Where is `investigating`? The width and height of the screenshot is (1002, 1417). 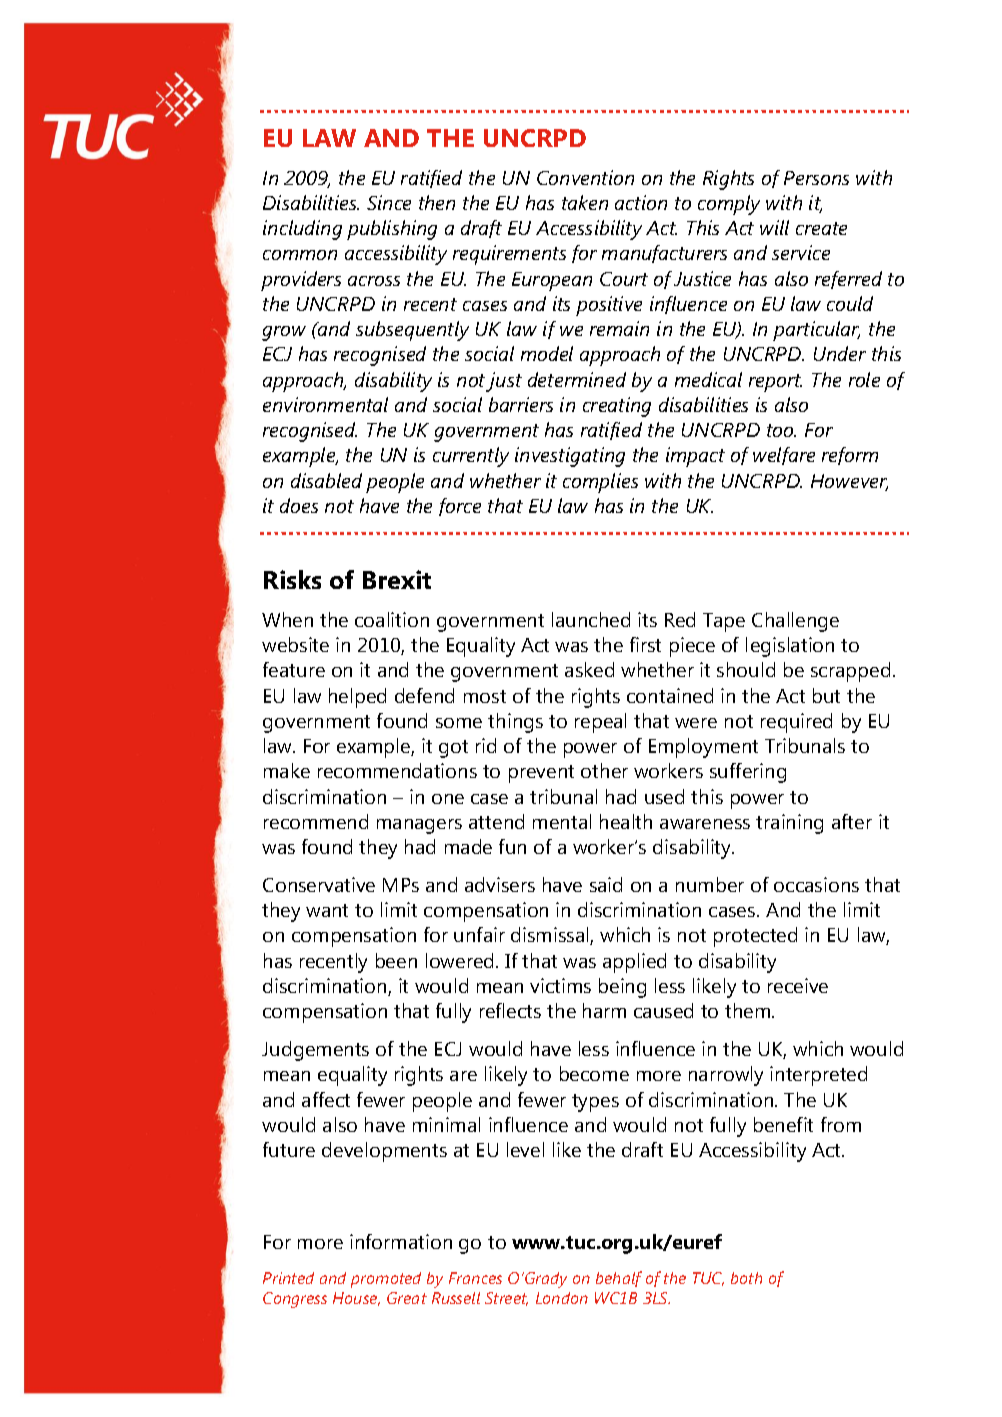 investigating is located at coordinates (570, 457).
